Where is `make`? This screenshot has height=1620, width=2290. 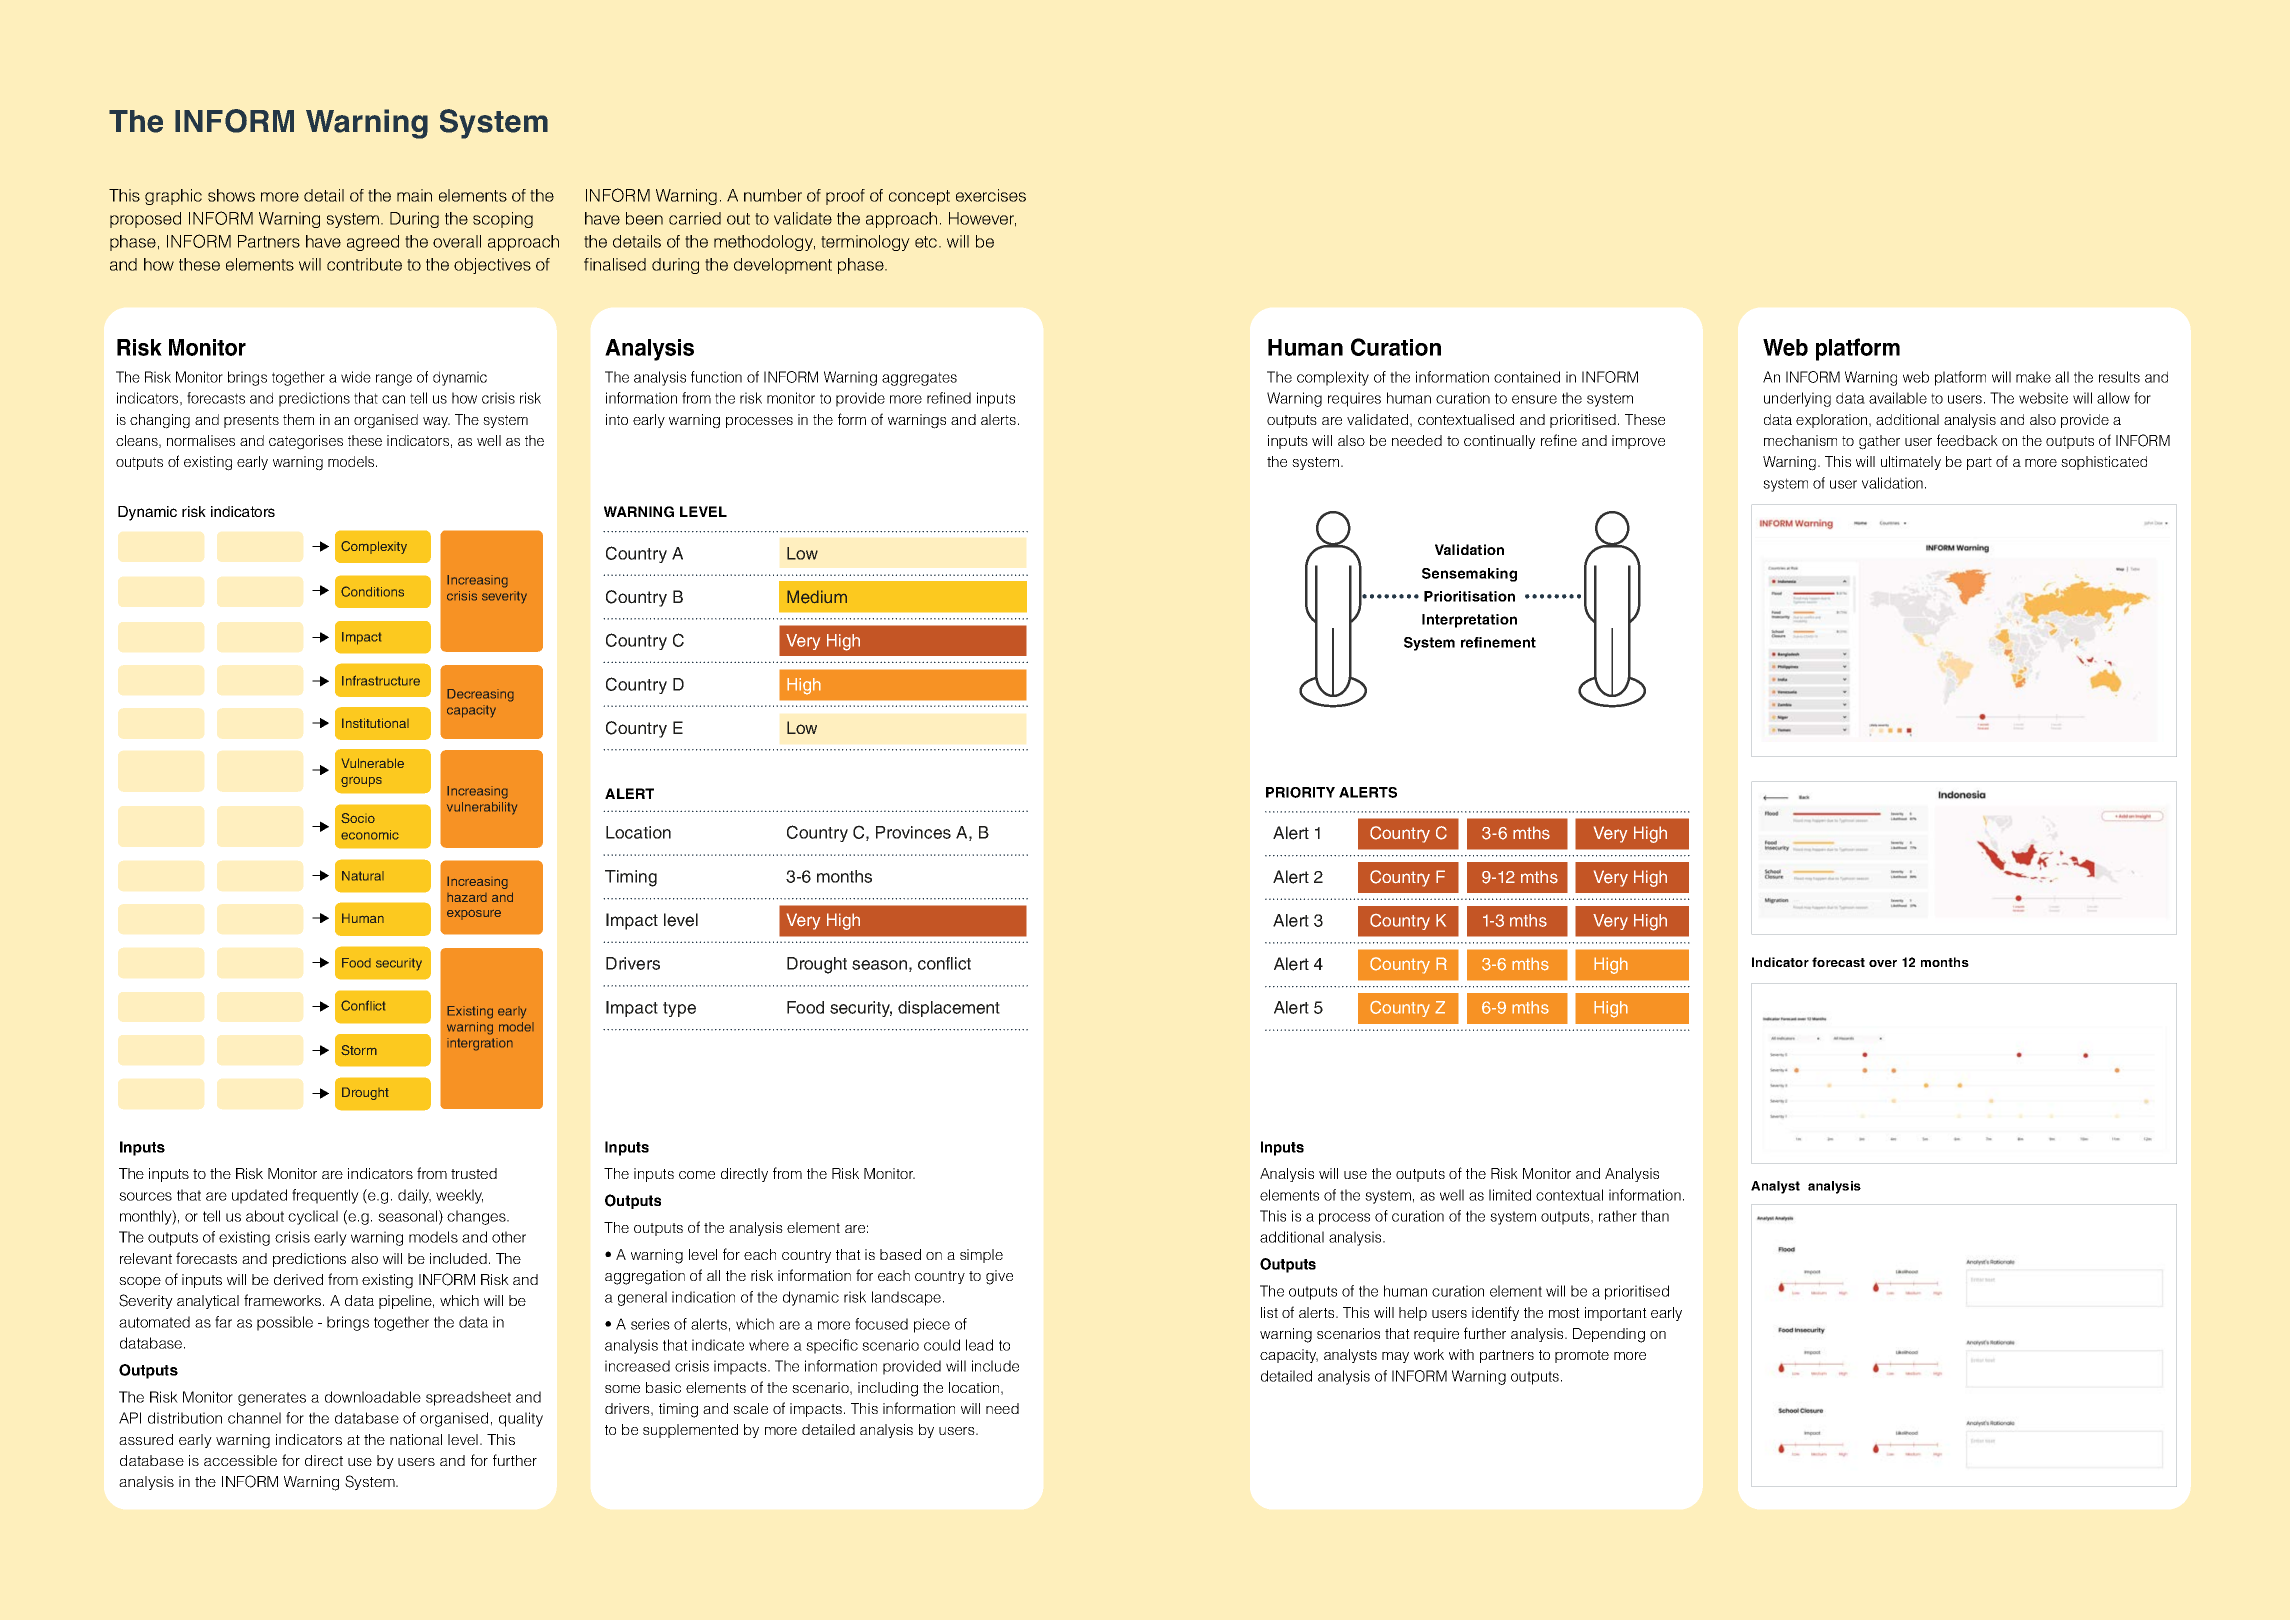 make is located at coordinates (2033, 377).
